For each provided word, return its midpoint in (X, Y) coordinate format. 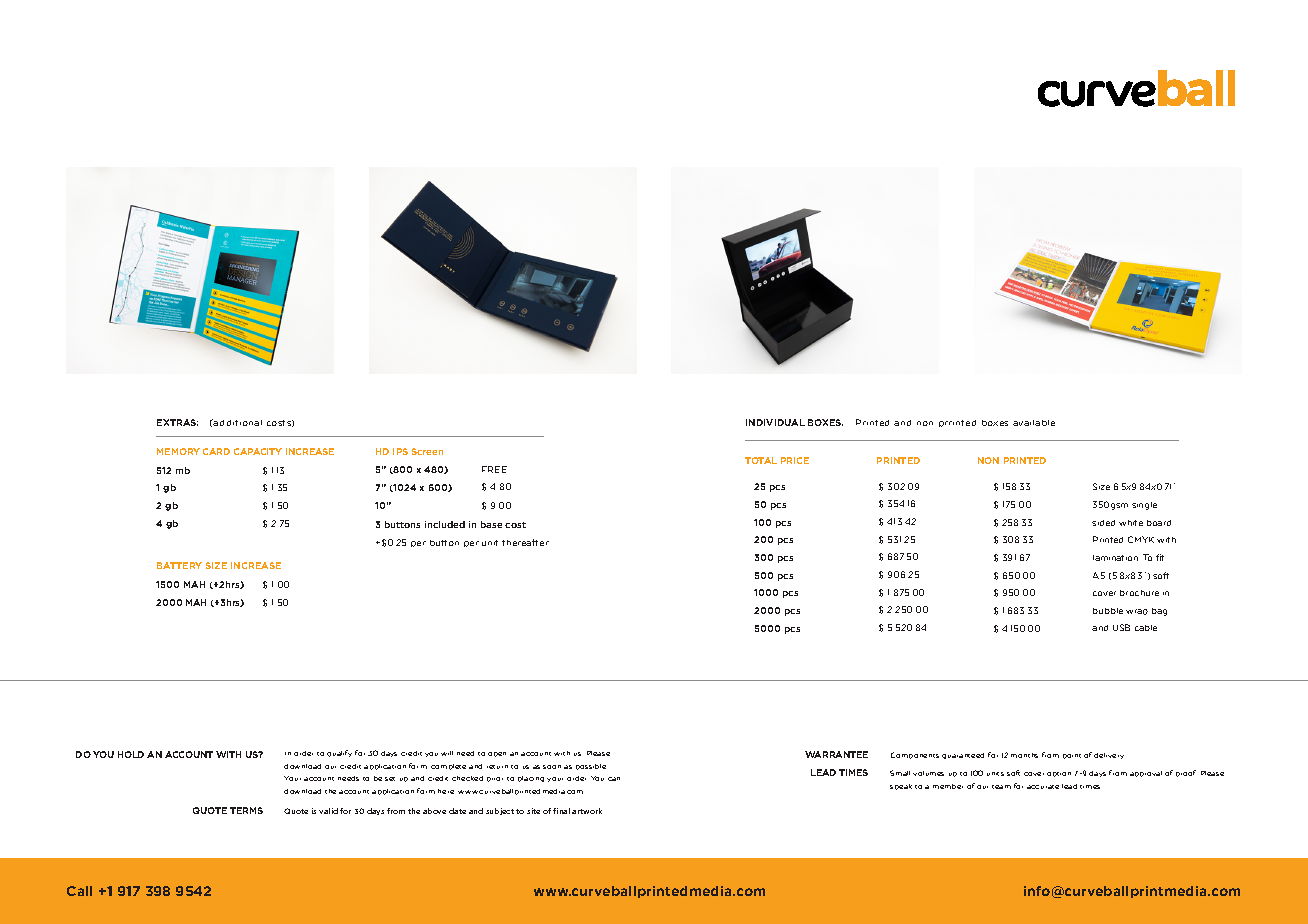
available (1034, 423)
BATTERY (179, 565)
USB (1121, 627)
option (1059, 774)
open (497, 754)
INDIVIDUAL (775, 422)
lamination (1115, 558)
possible (591, 767)
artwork (587, 811)
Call (79, 891)
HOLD (131, 754)
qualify (339, 753)
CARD (216, 451)
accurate (1043, 787)
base (491, 524)
